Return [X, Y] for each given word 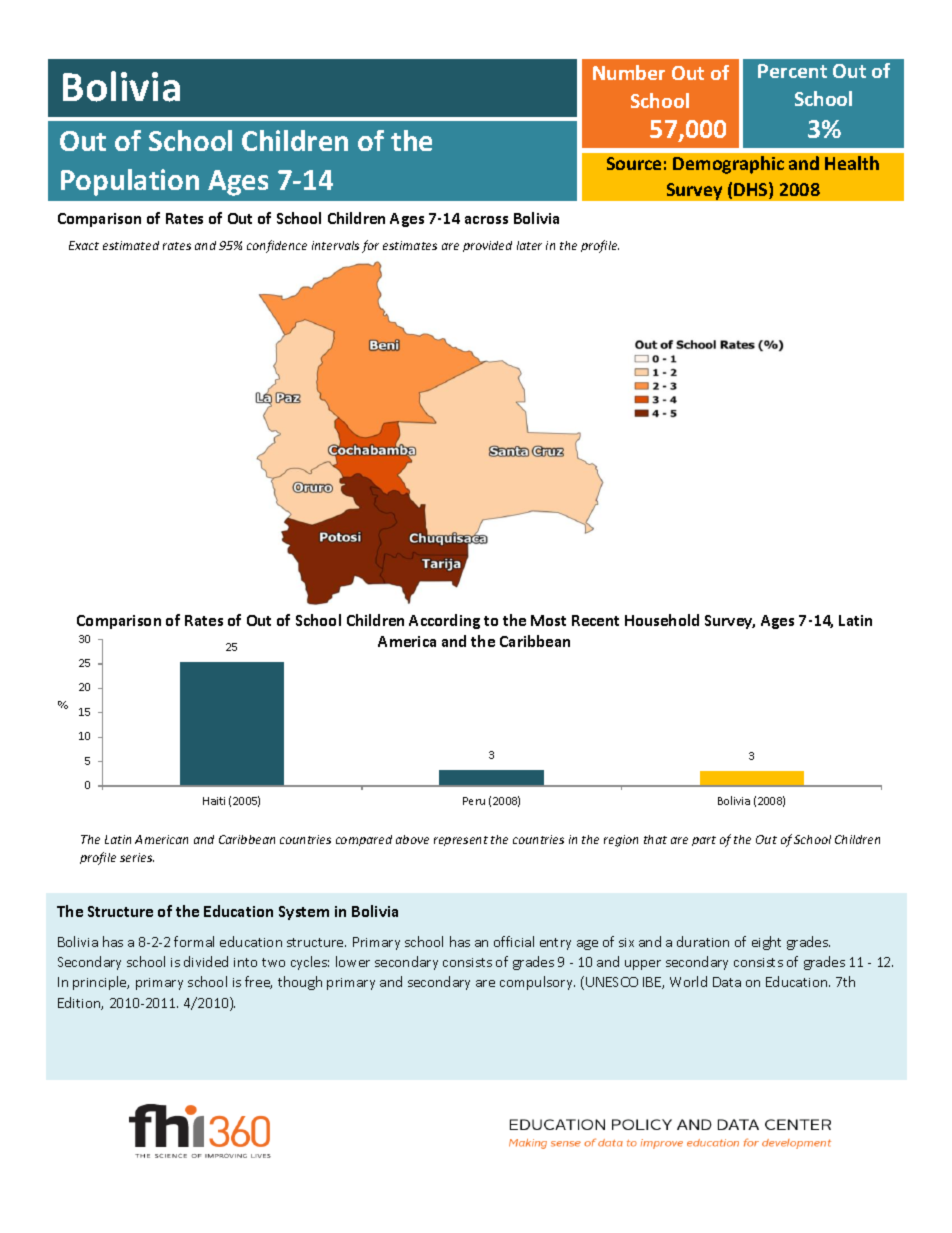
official [514, 941]
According [444, 621]
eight [766, 943]
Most [548, 620]
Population [130, 182]
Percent [792, 71]
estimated [131, 245]
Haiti [214, 801]
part [704, 841]
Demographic [728, 165]
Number [629, 72]
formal [194, 941]
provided [487, 246]
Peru [474, 801]
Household [662, 620]
